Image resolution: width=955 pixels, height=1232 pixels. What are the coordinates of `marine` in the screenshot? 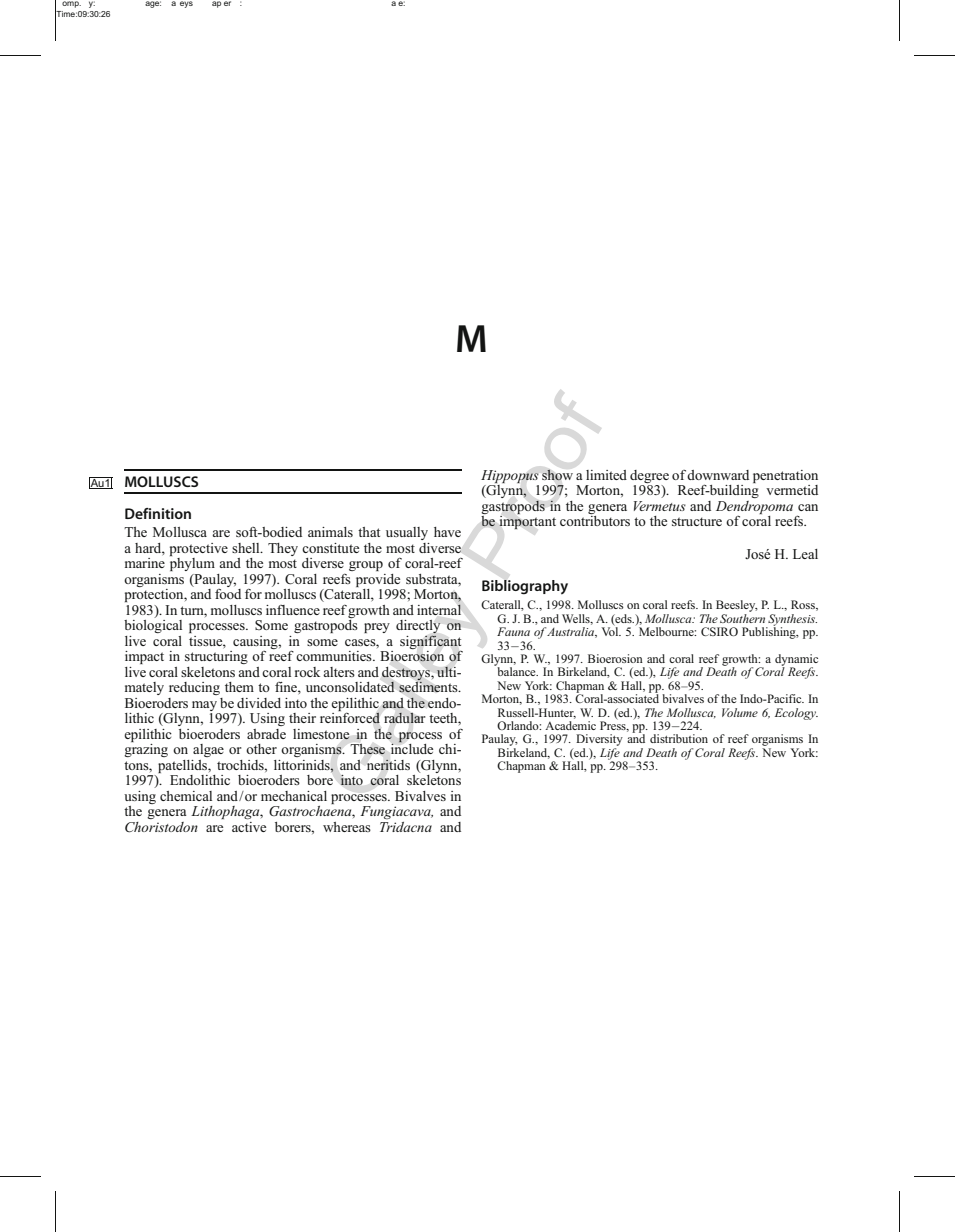 It's located at (145, 563).
